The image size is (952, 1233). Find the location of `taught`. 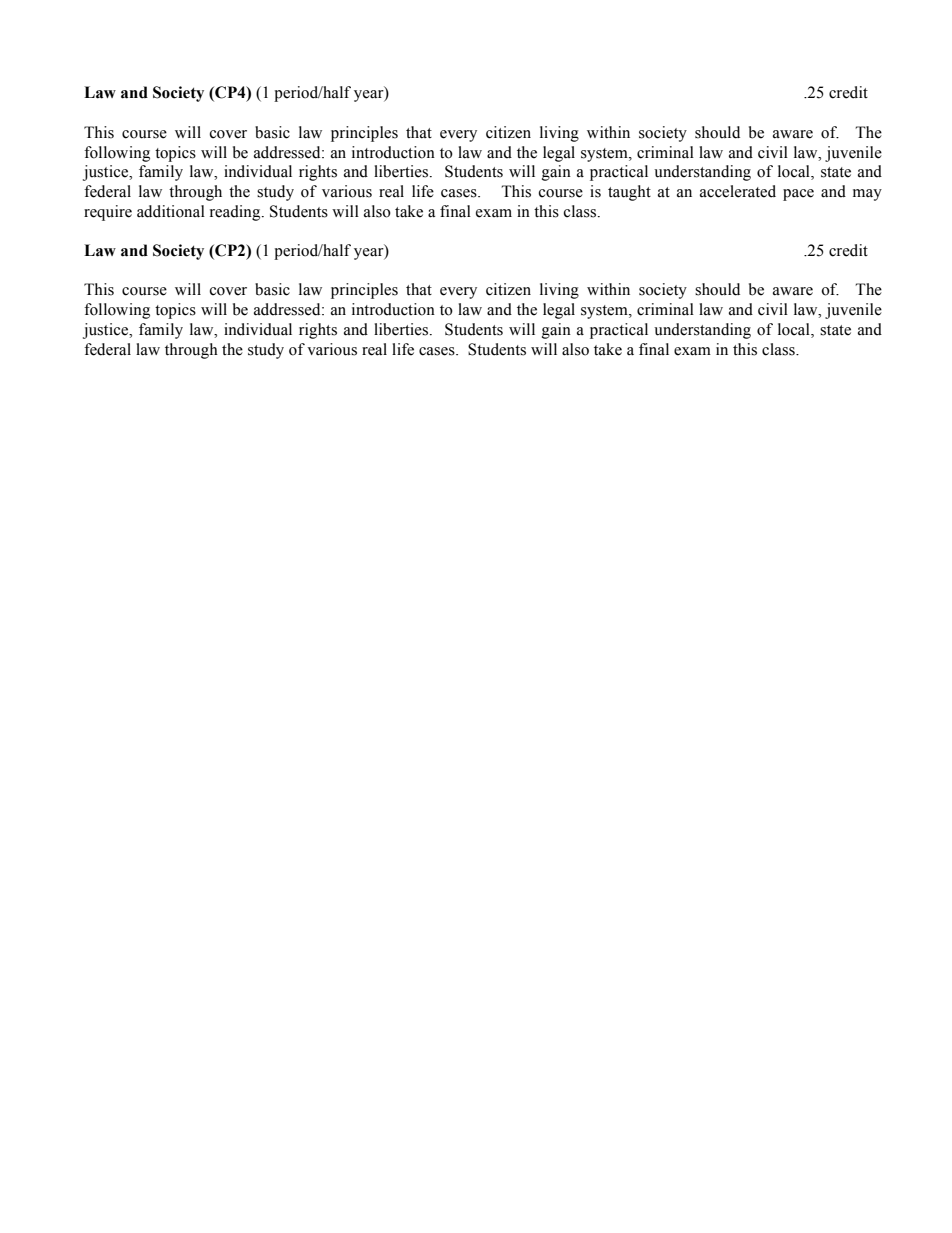

taught is located at coordinates (629, 193).
